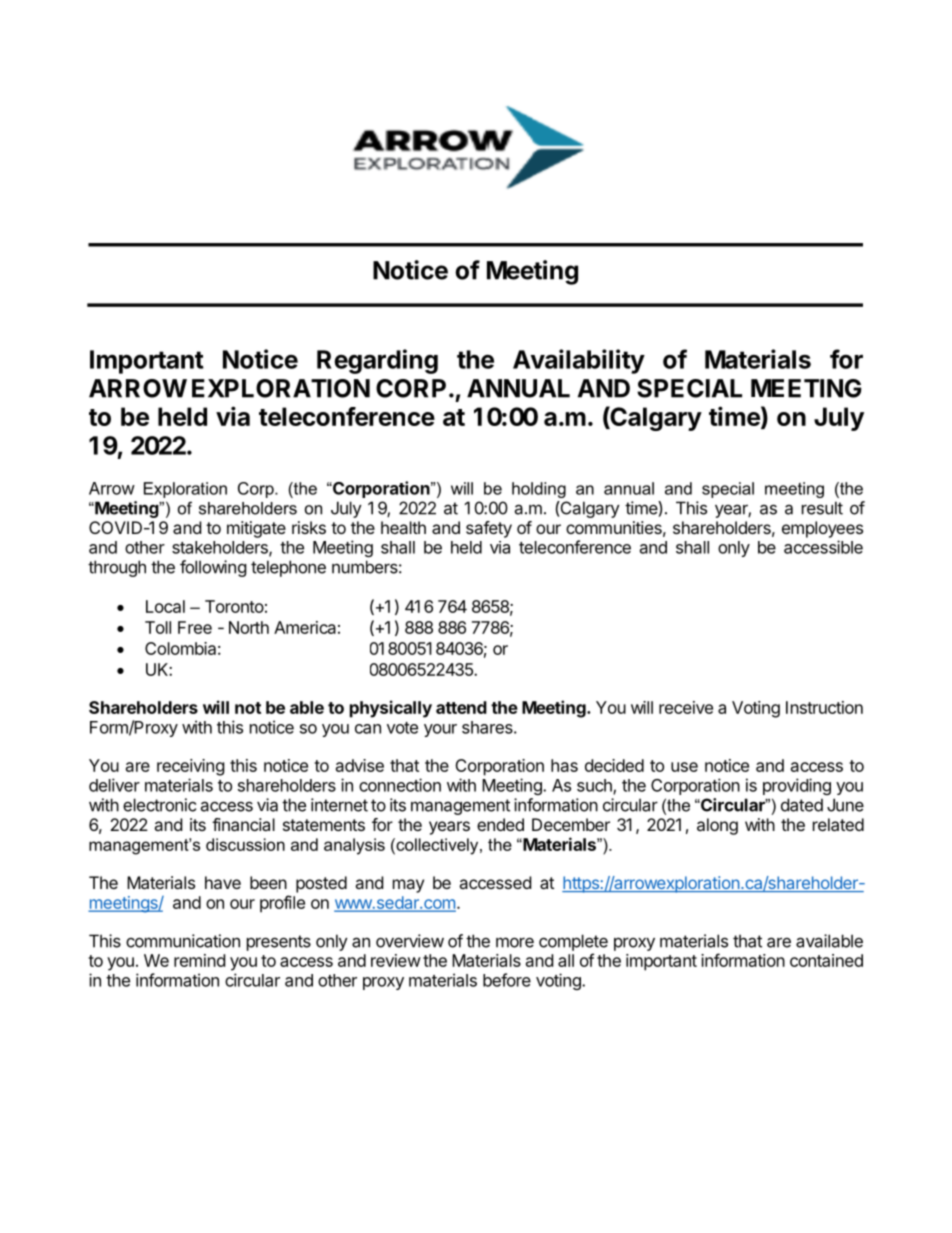  Describe the element at coordinates (199, 960) in the image. I see `remind` at that location.
